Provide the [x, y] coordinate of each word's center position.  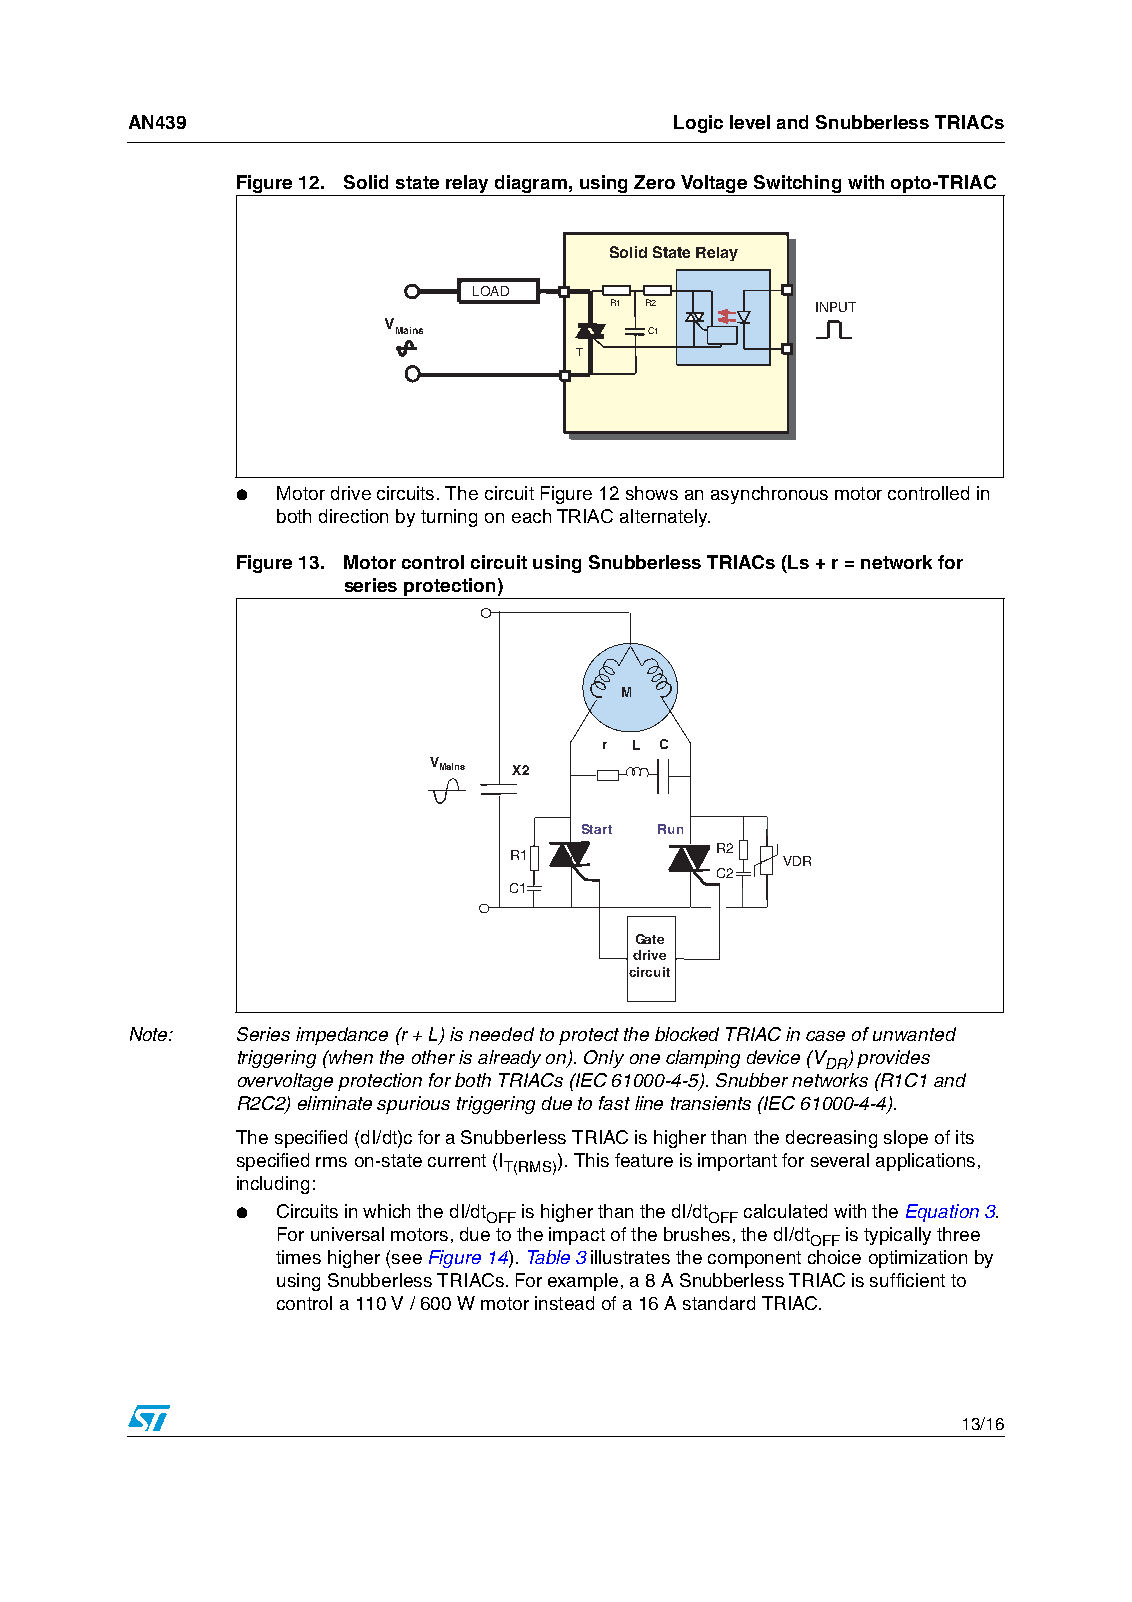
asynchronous [769, 495]
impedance [342, 1036]
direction [353, 516]
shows [652, 493]
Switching [797, 184]
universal [347, 1234]
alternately [665, 518]
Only [604, 1059]
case [825, 1036]
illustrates [630, 1257]
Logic [698, 124]
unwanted [914, 1034]
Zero [654, 182]
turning [449, 518]
